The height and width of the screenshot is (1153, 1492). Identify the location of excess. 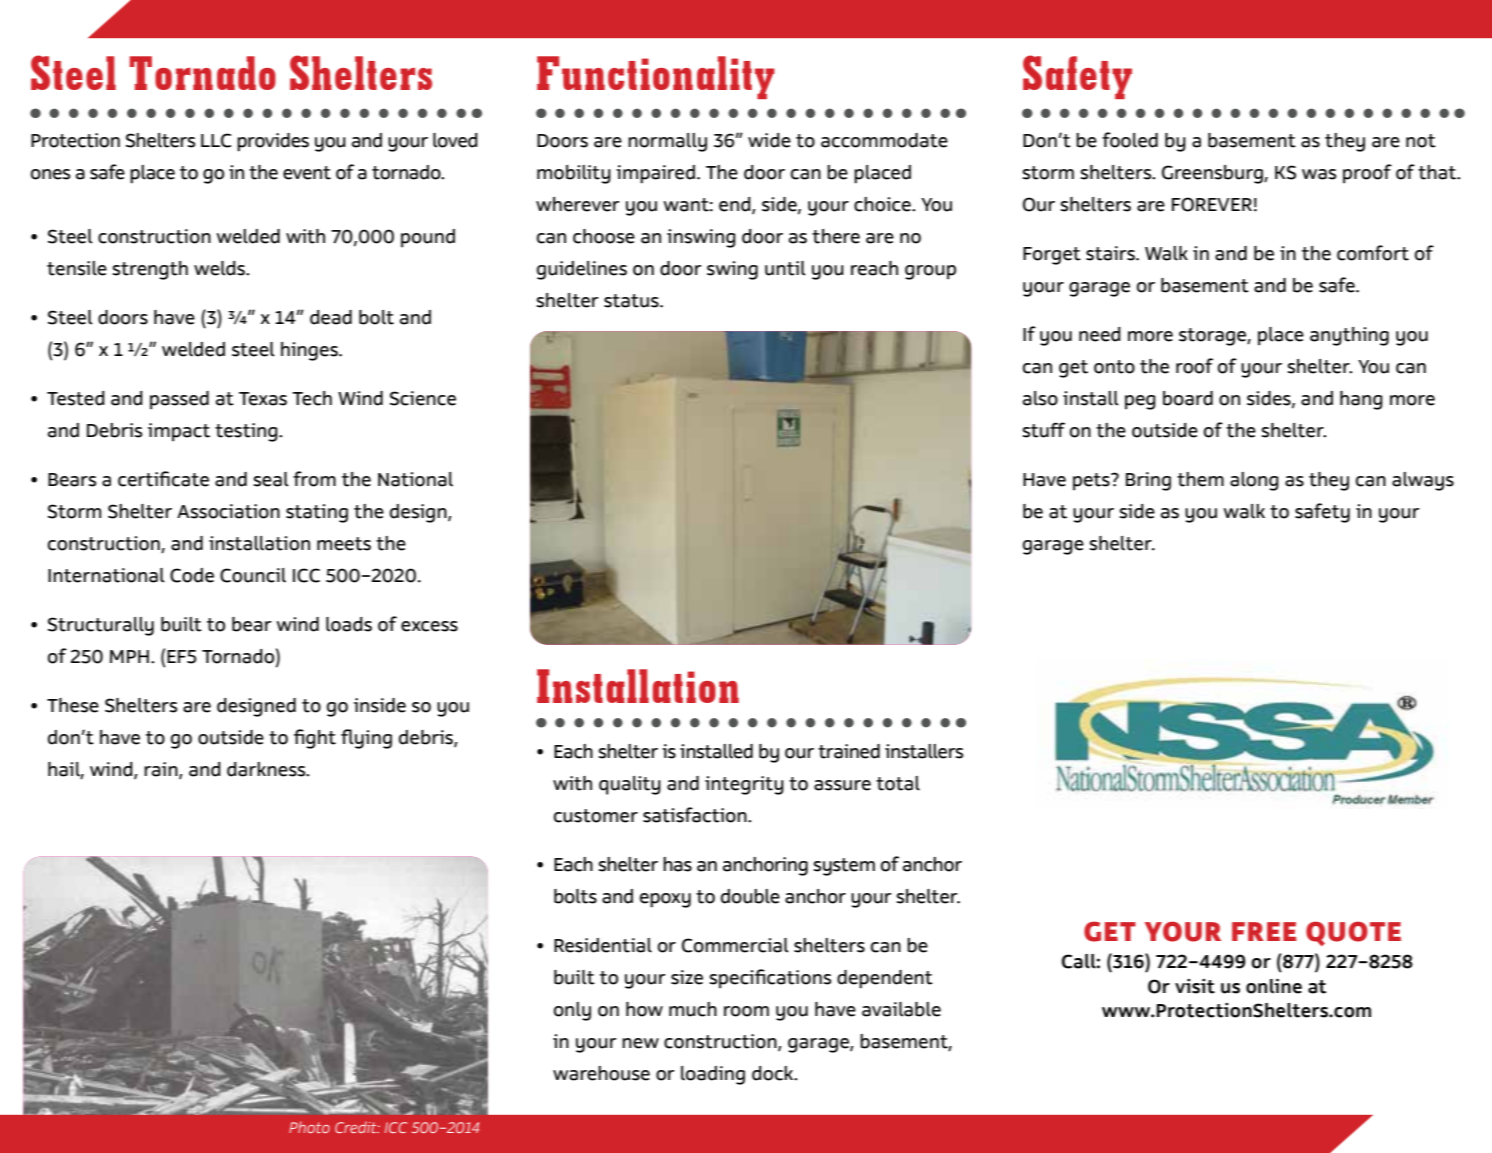
(429, 626).
